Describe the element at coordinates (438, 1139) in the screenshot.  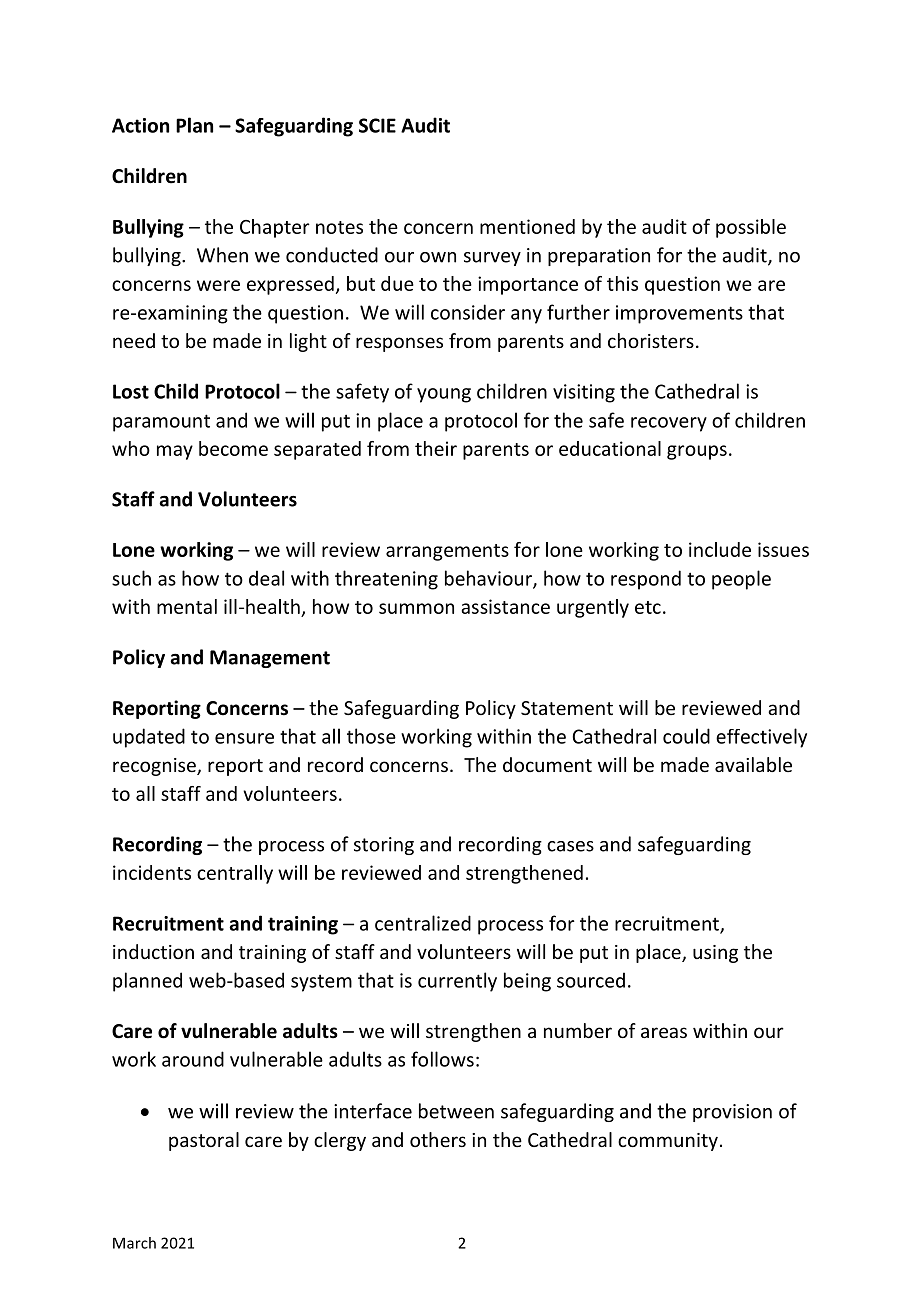
I see `others` at that location.
